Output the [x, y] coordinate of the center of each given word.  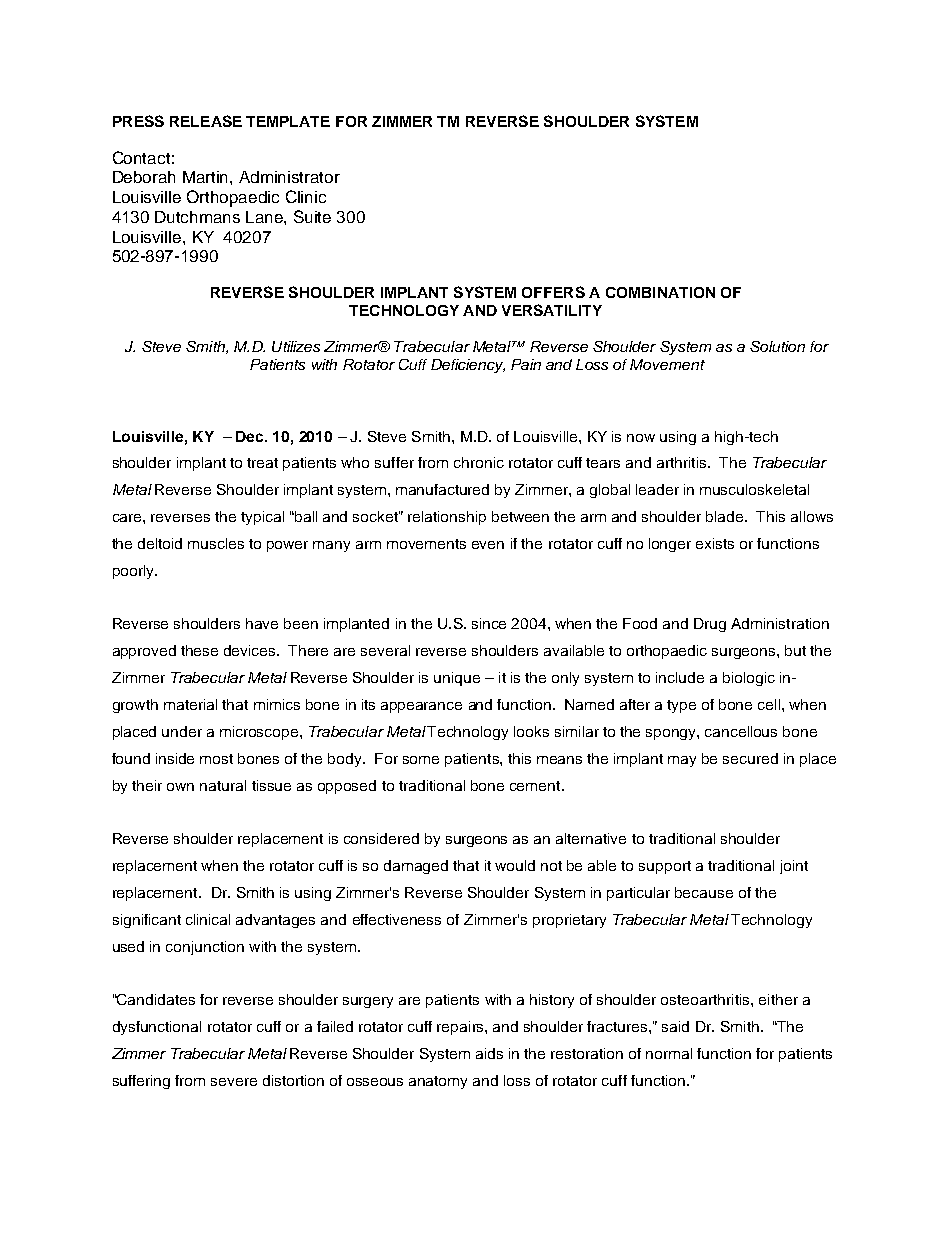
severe [234, 1082]
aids [489, 1053]
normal [669, 1053]
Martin [207, 177]
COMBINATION [660, 292]
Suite [312, 216]
